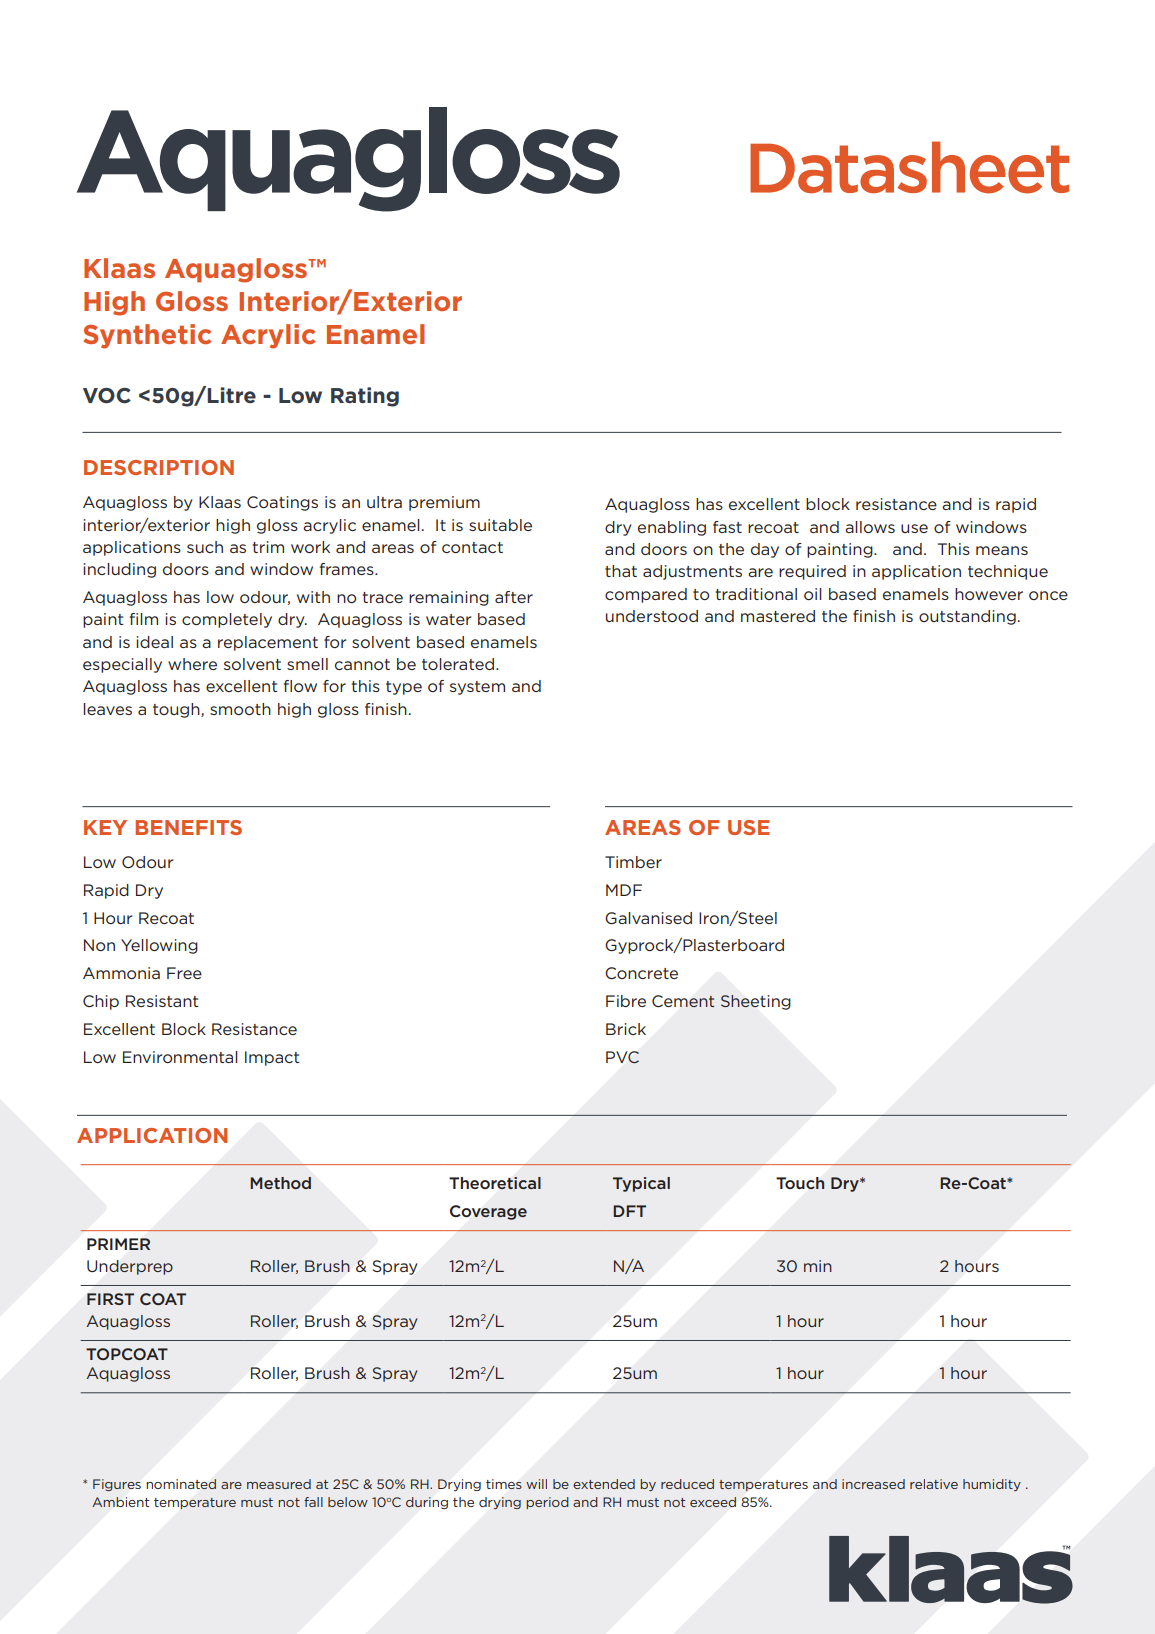 This screenshot has height=1634, width=1155. I want to click on allows, so click(870, 527).
